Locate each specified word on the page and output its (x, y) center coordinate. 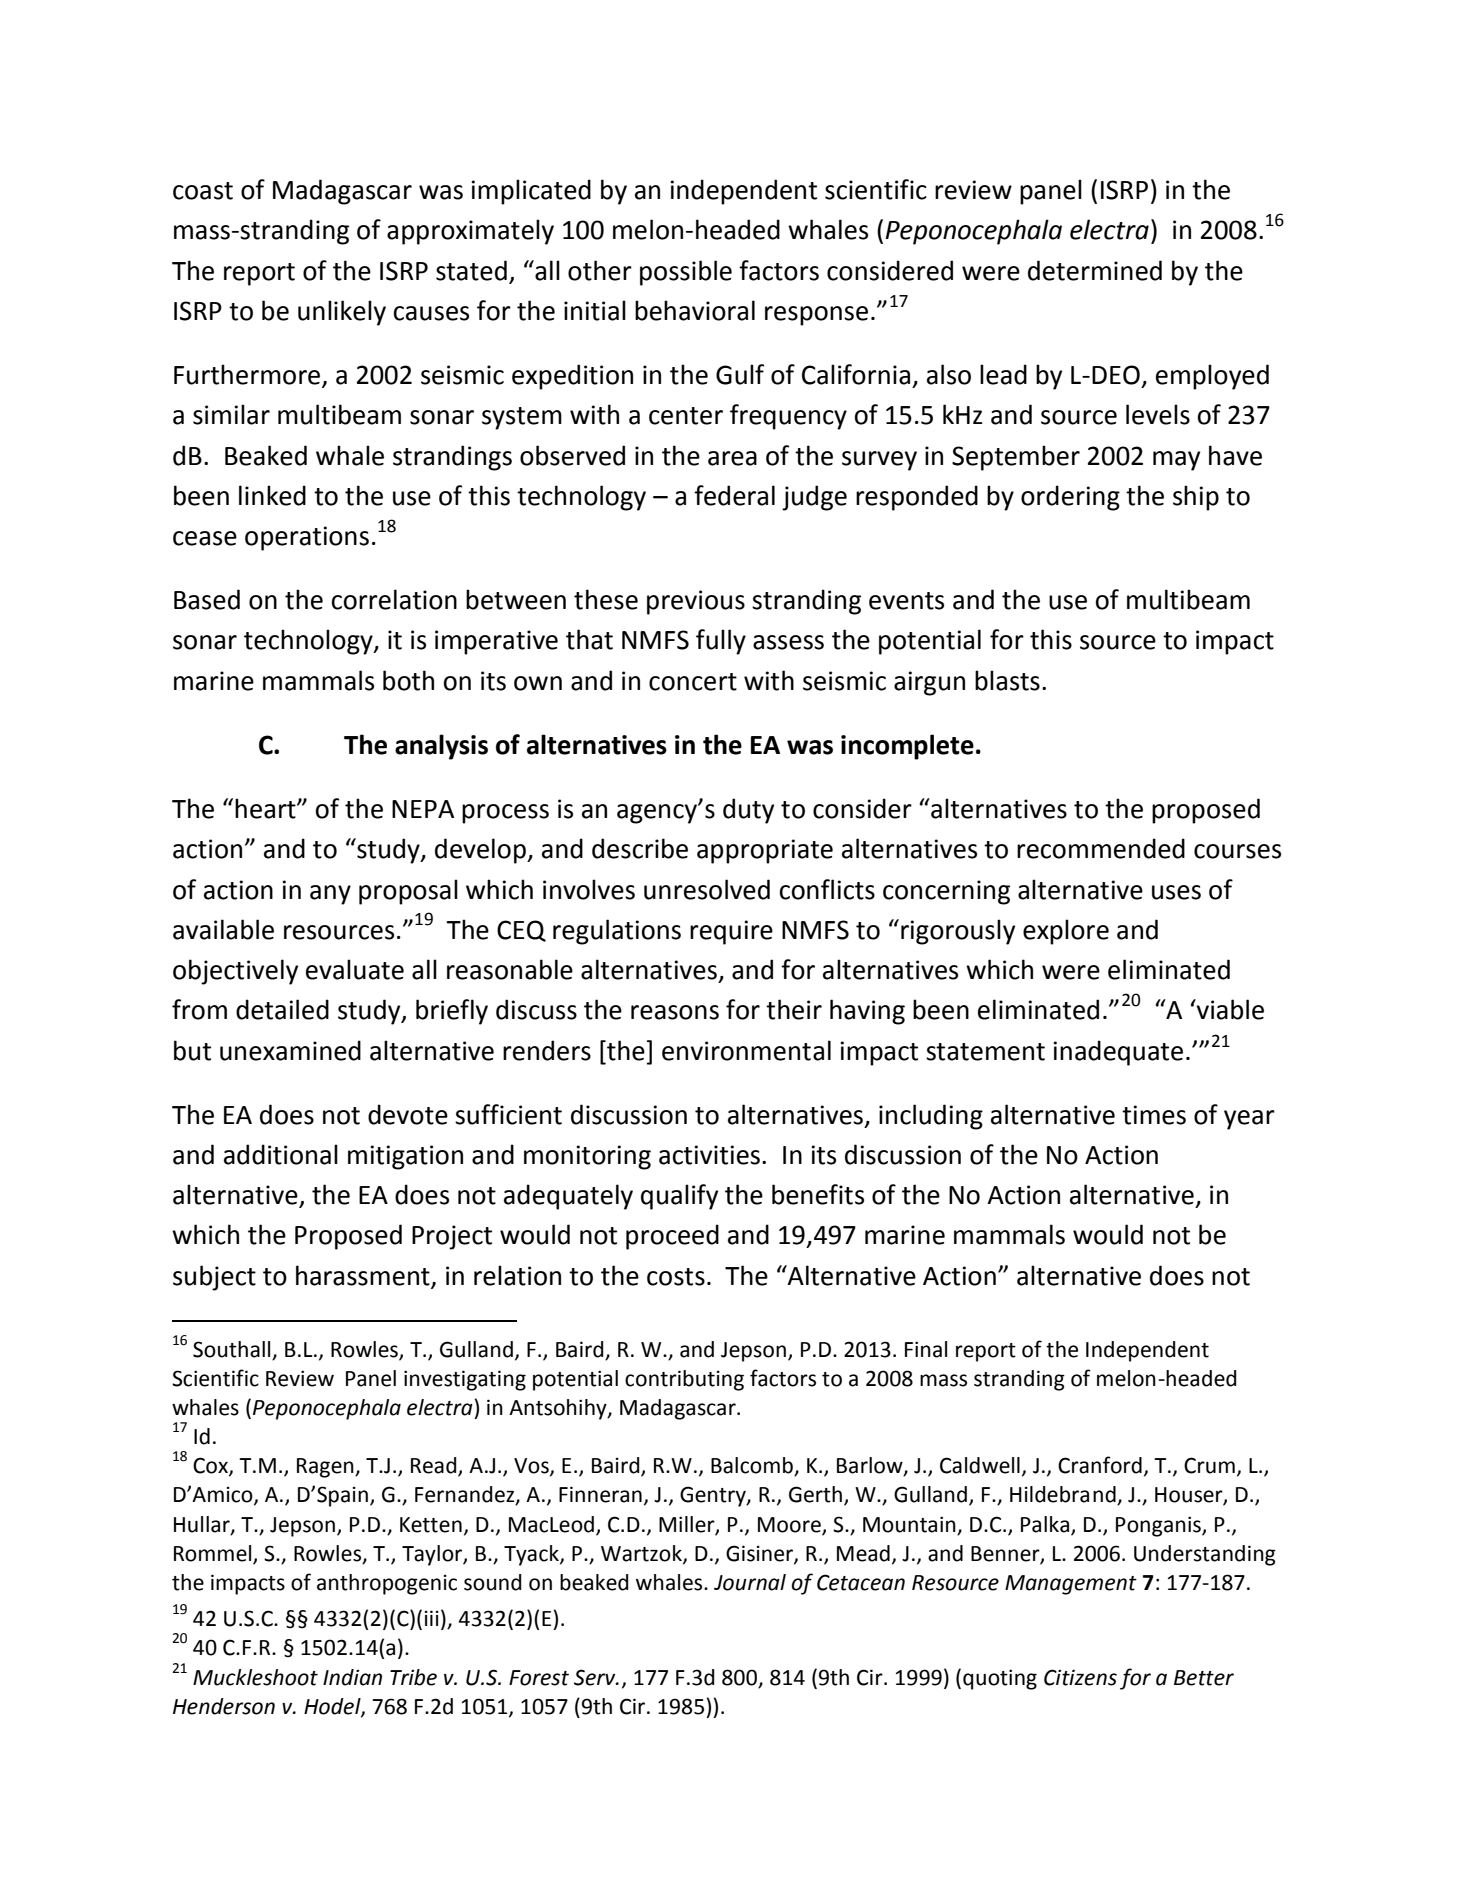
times (1154, 1115)
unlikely (342, 313)
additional (281, 1154)
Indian (352, 1677)
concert (693, 682)
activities (709, 1155)
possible (686, 273)
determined (1095, 270)
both (408, 680)
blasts (1007, 680)
